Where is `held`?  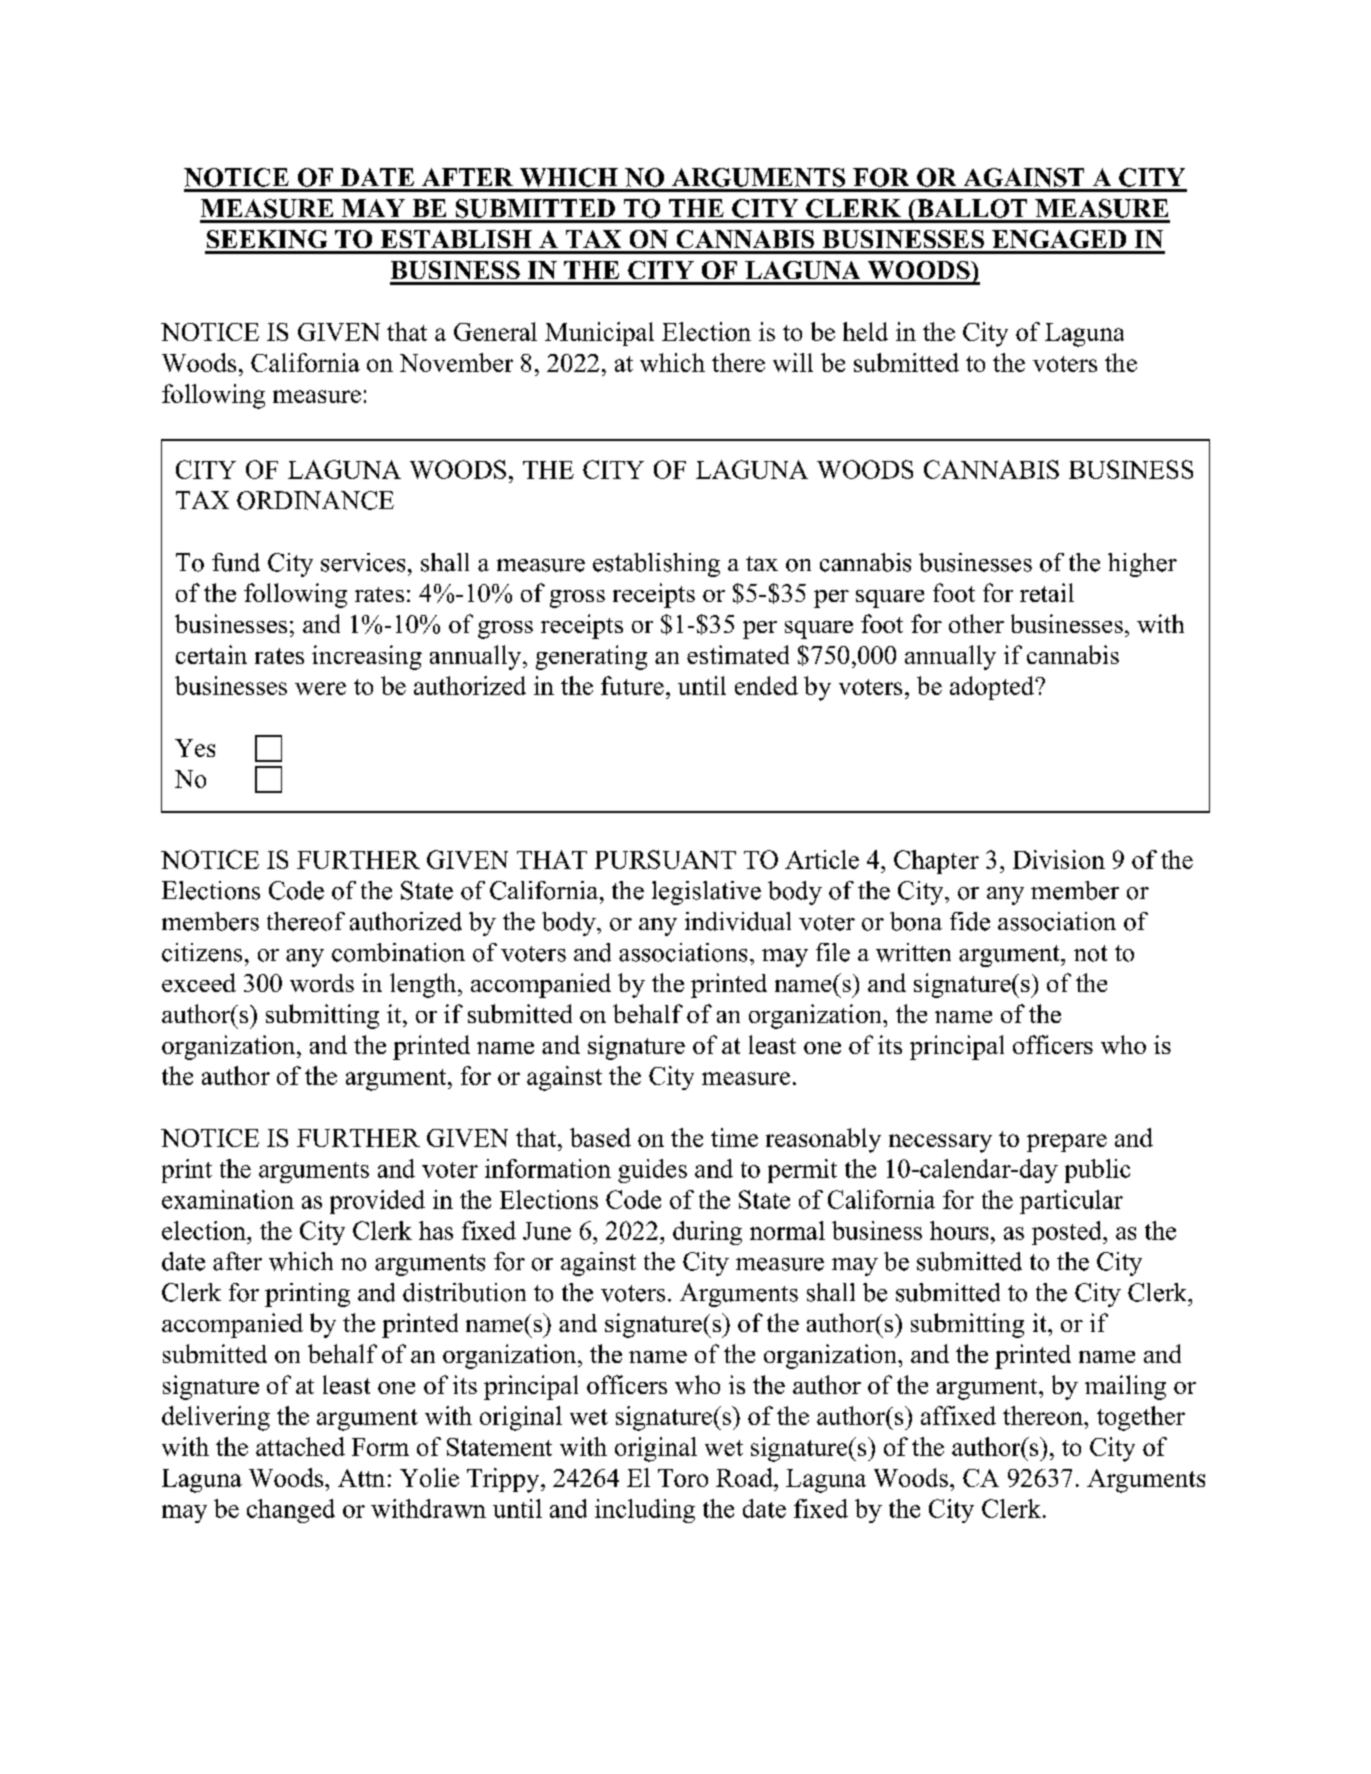 held is located at coordinates (865, 331).
